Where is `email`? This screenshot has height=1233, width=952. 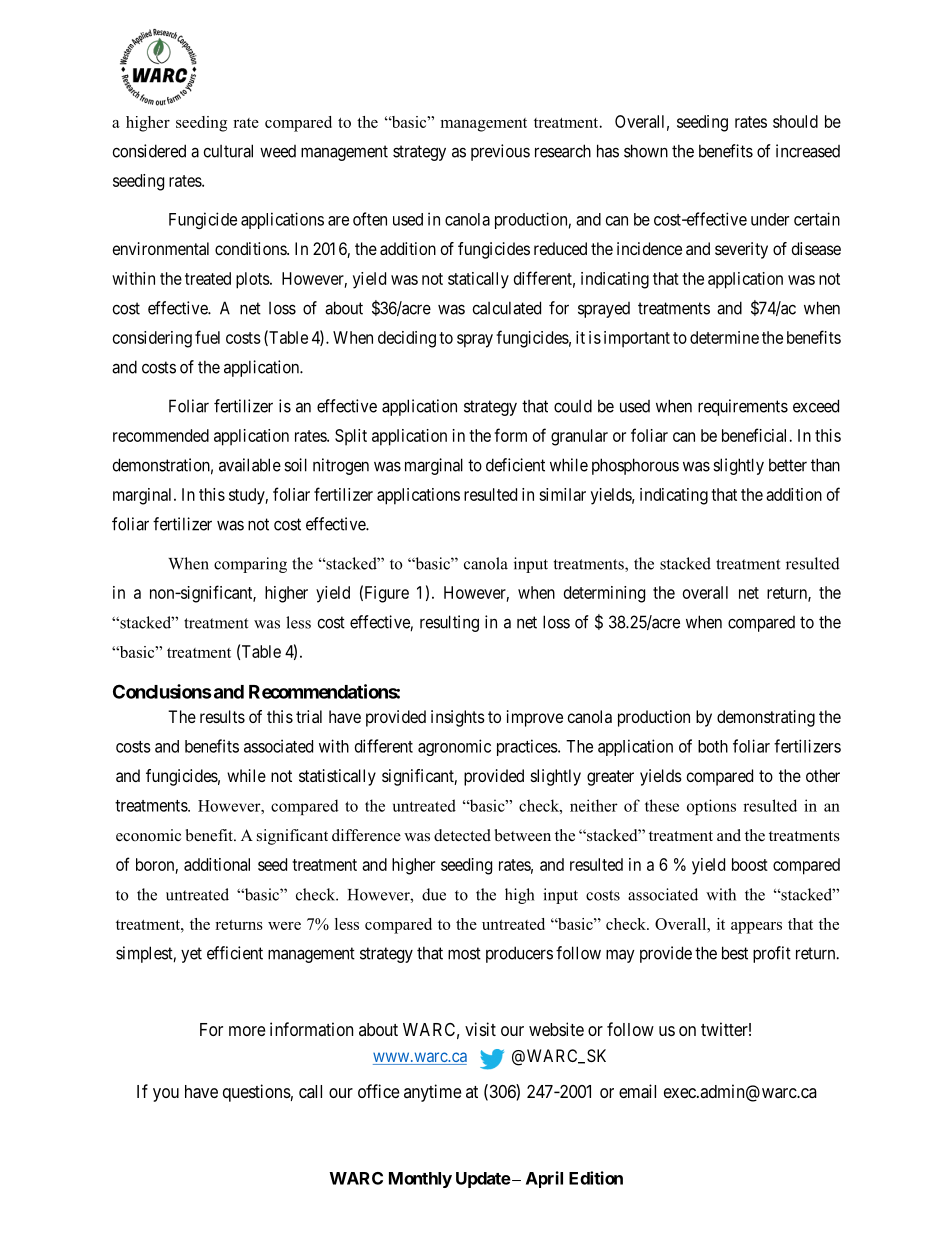 email is located at coordinates (637, 1091).
